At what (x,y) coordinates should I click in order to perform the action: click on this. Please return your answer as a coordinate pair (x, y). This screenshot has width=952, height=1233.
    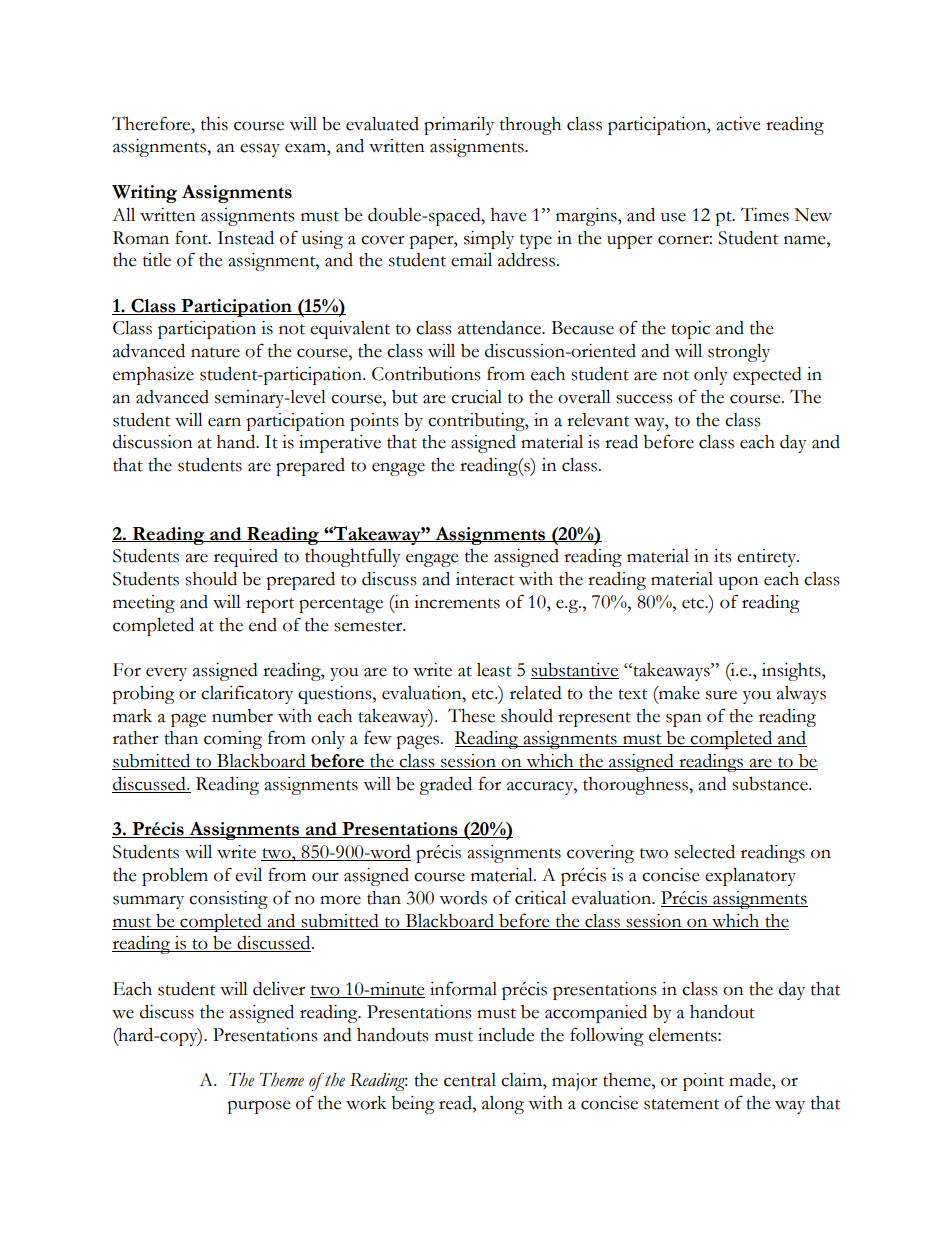
    Looking at the image, I should click on (214, 124).
